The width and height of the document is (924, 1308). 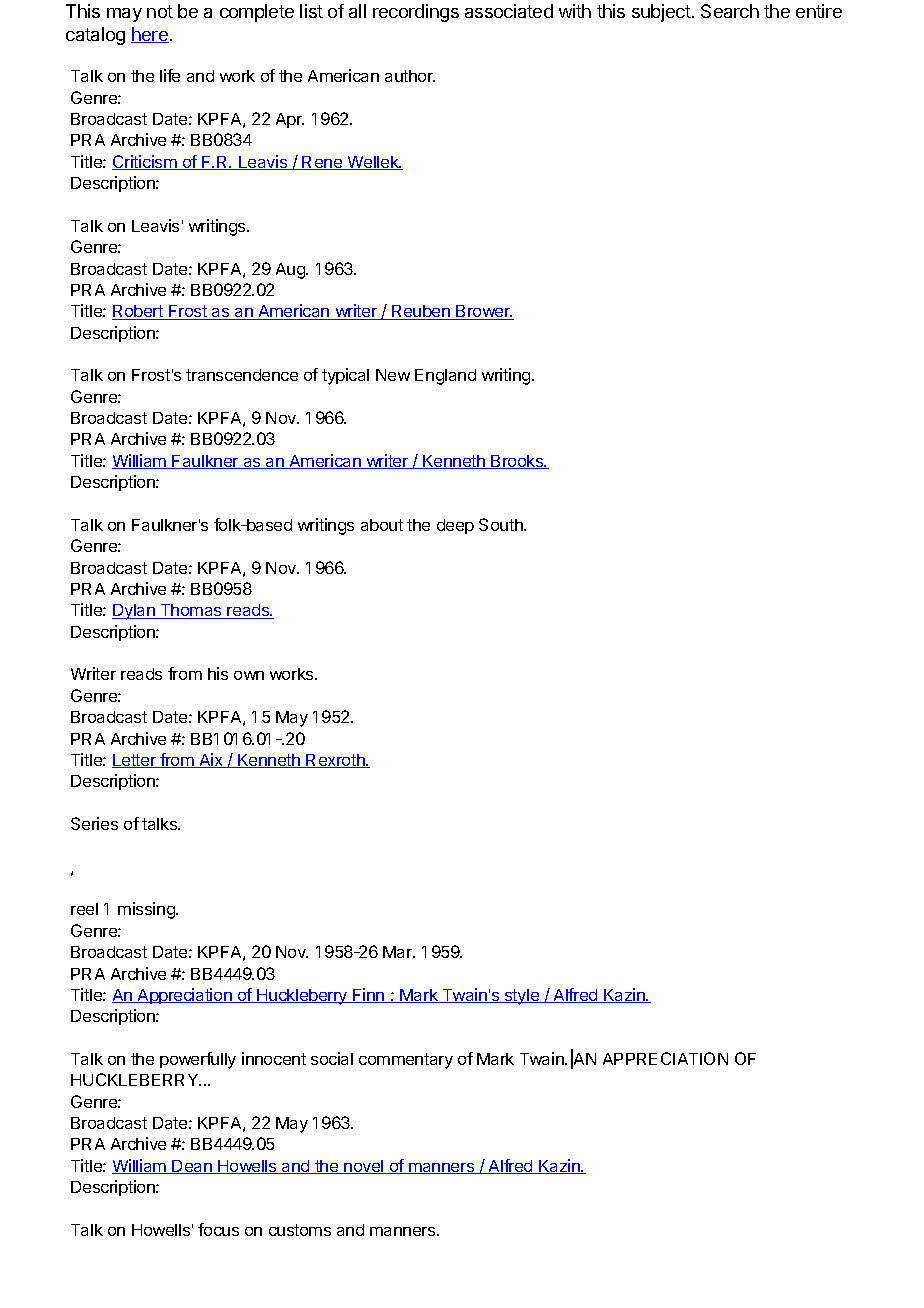 What do you see at coordinates (364, 1167) in the document?
I see `novel` at bounding box center [364, 1167].
